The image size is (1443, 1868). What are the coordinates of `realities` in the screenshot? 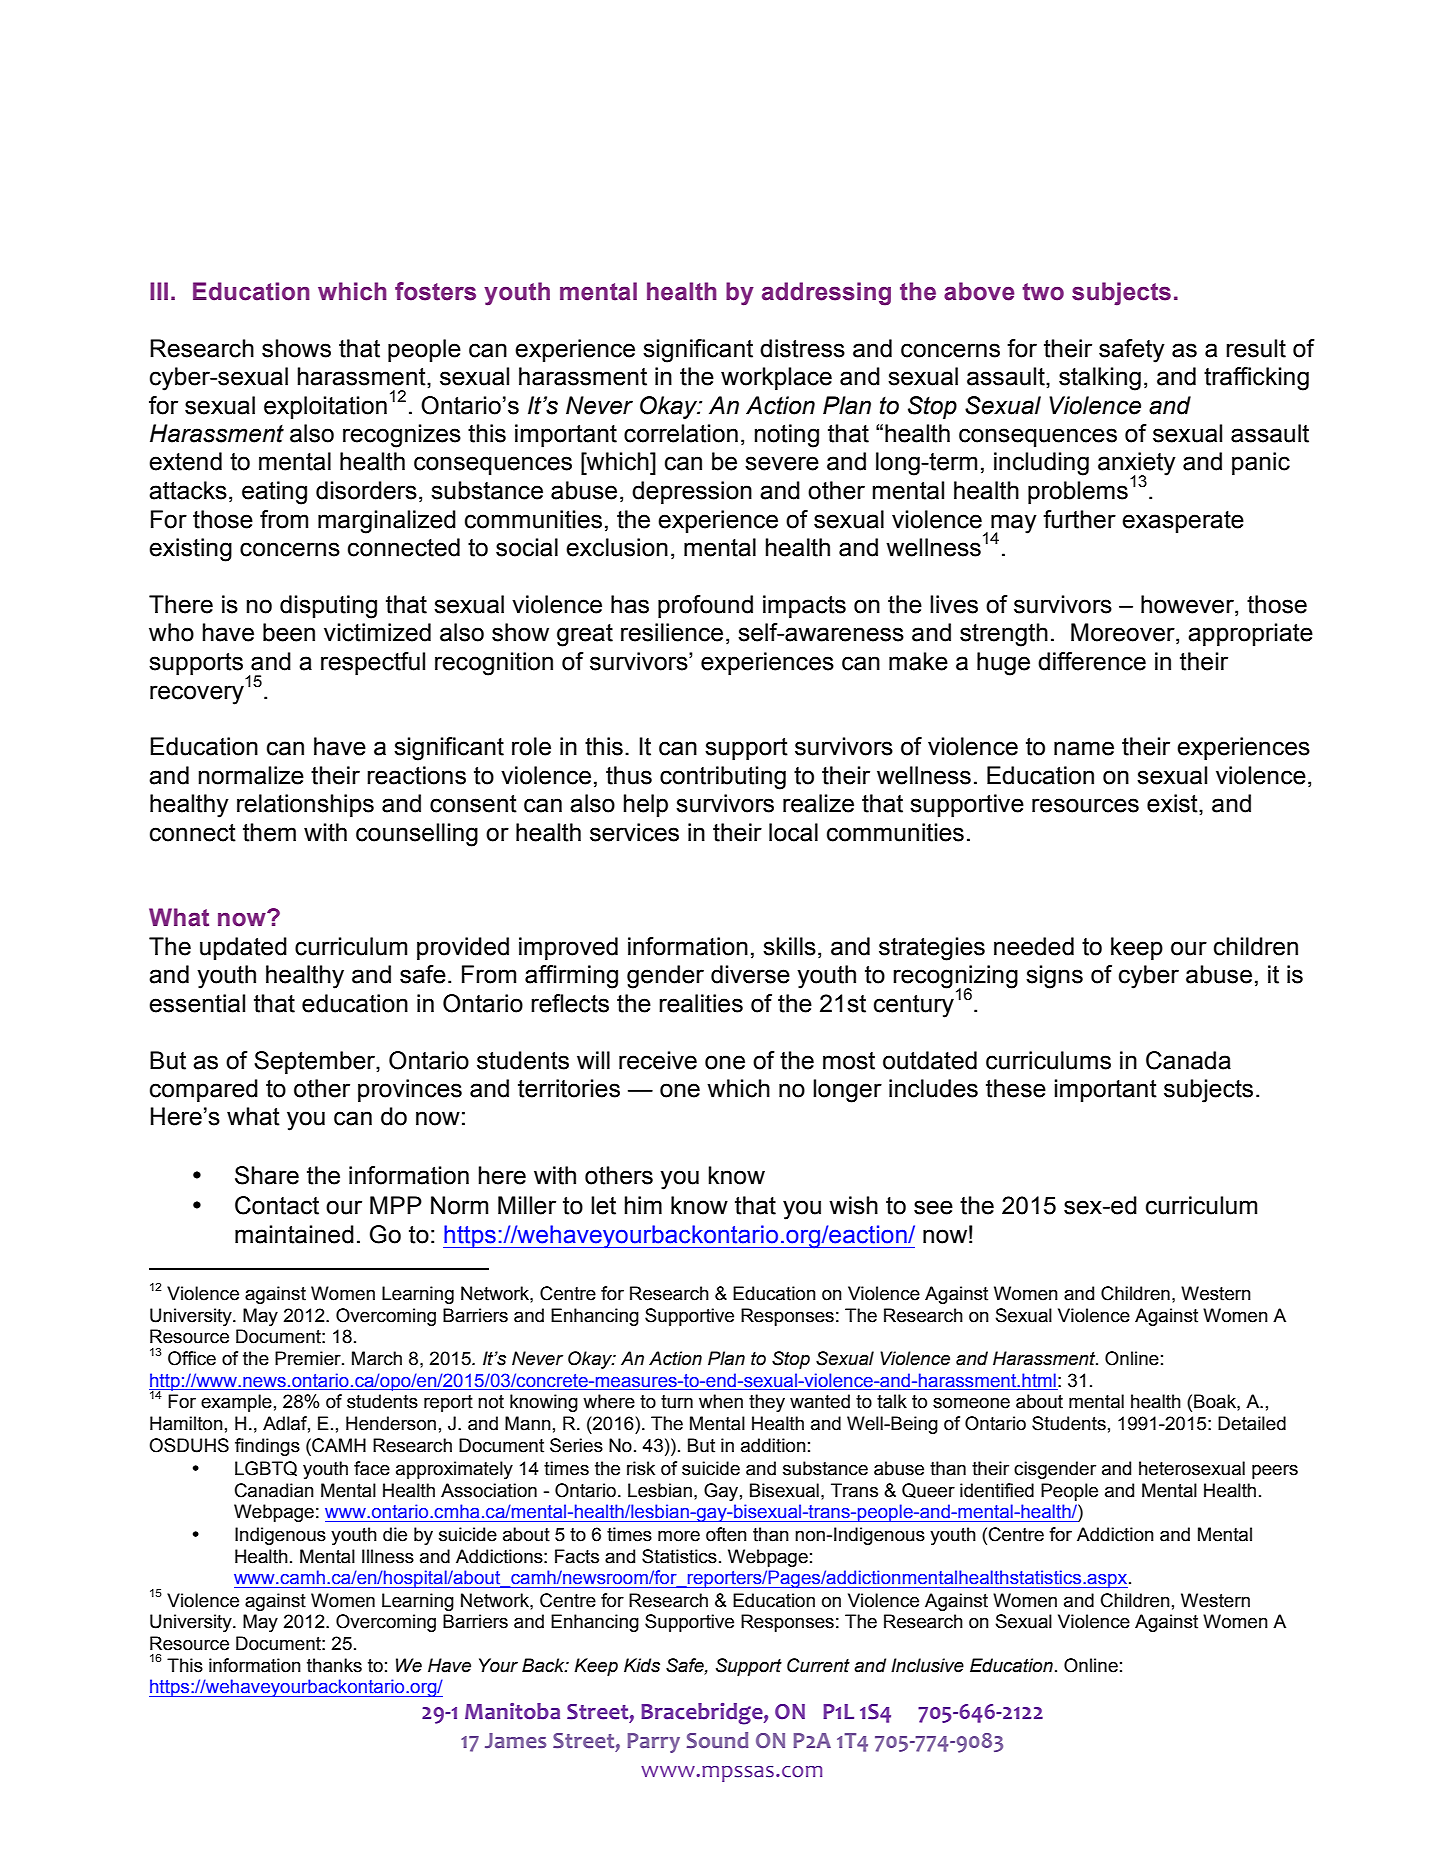 It's located at (701, 1003).
